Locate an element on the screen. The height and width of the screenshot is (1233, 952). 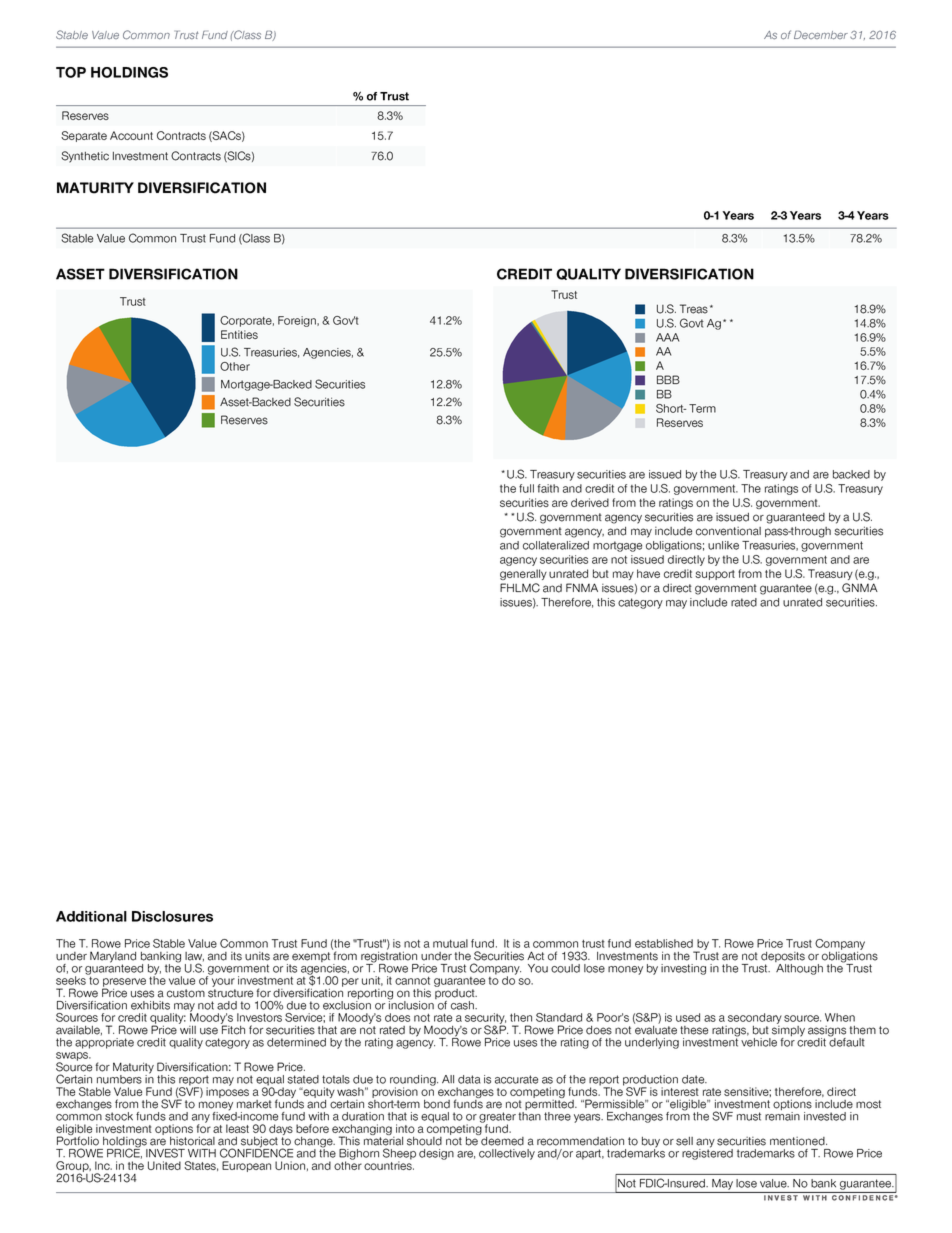
generally is located at coordinates (523, 574).
